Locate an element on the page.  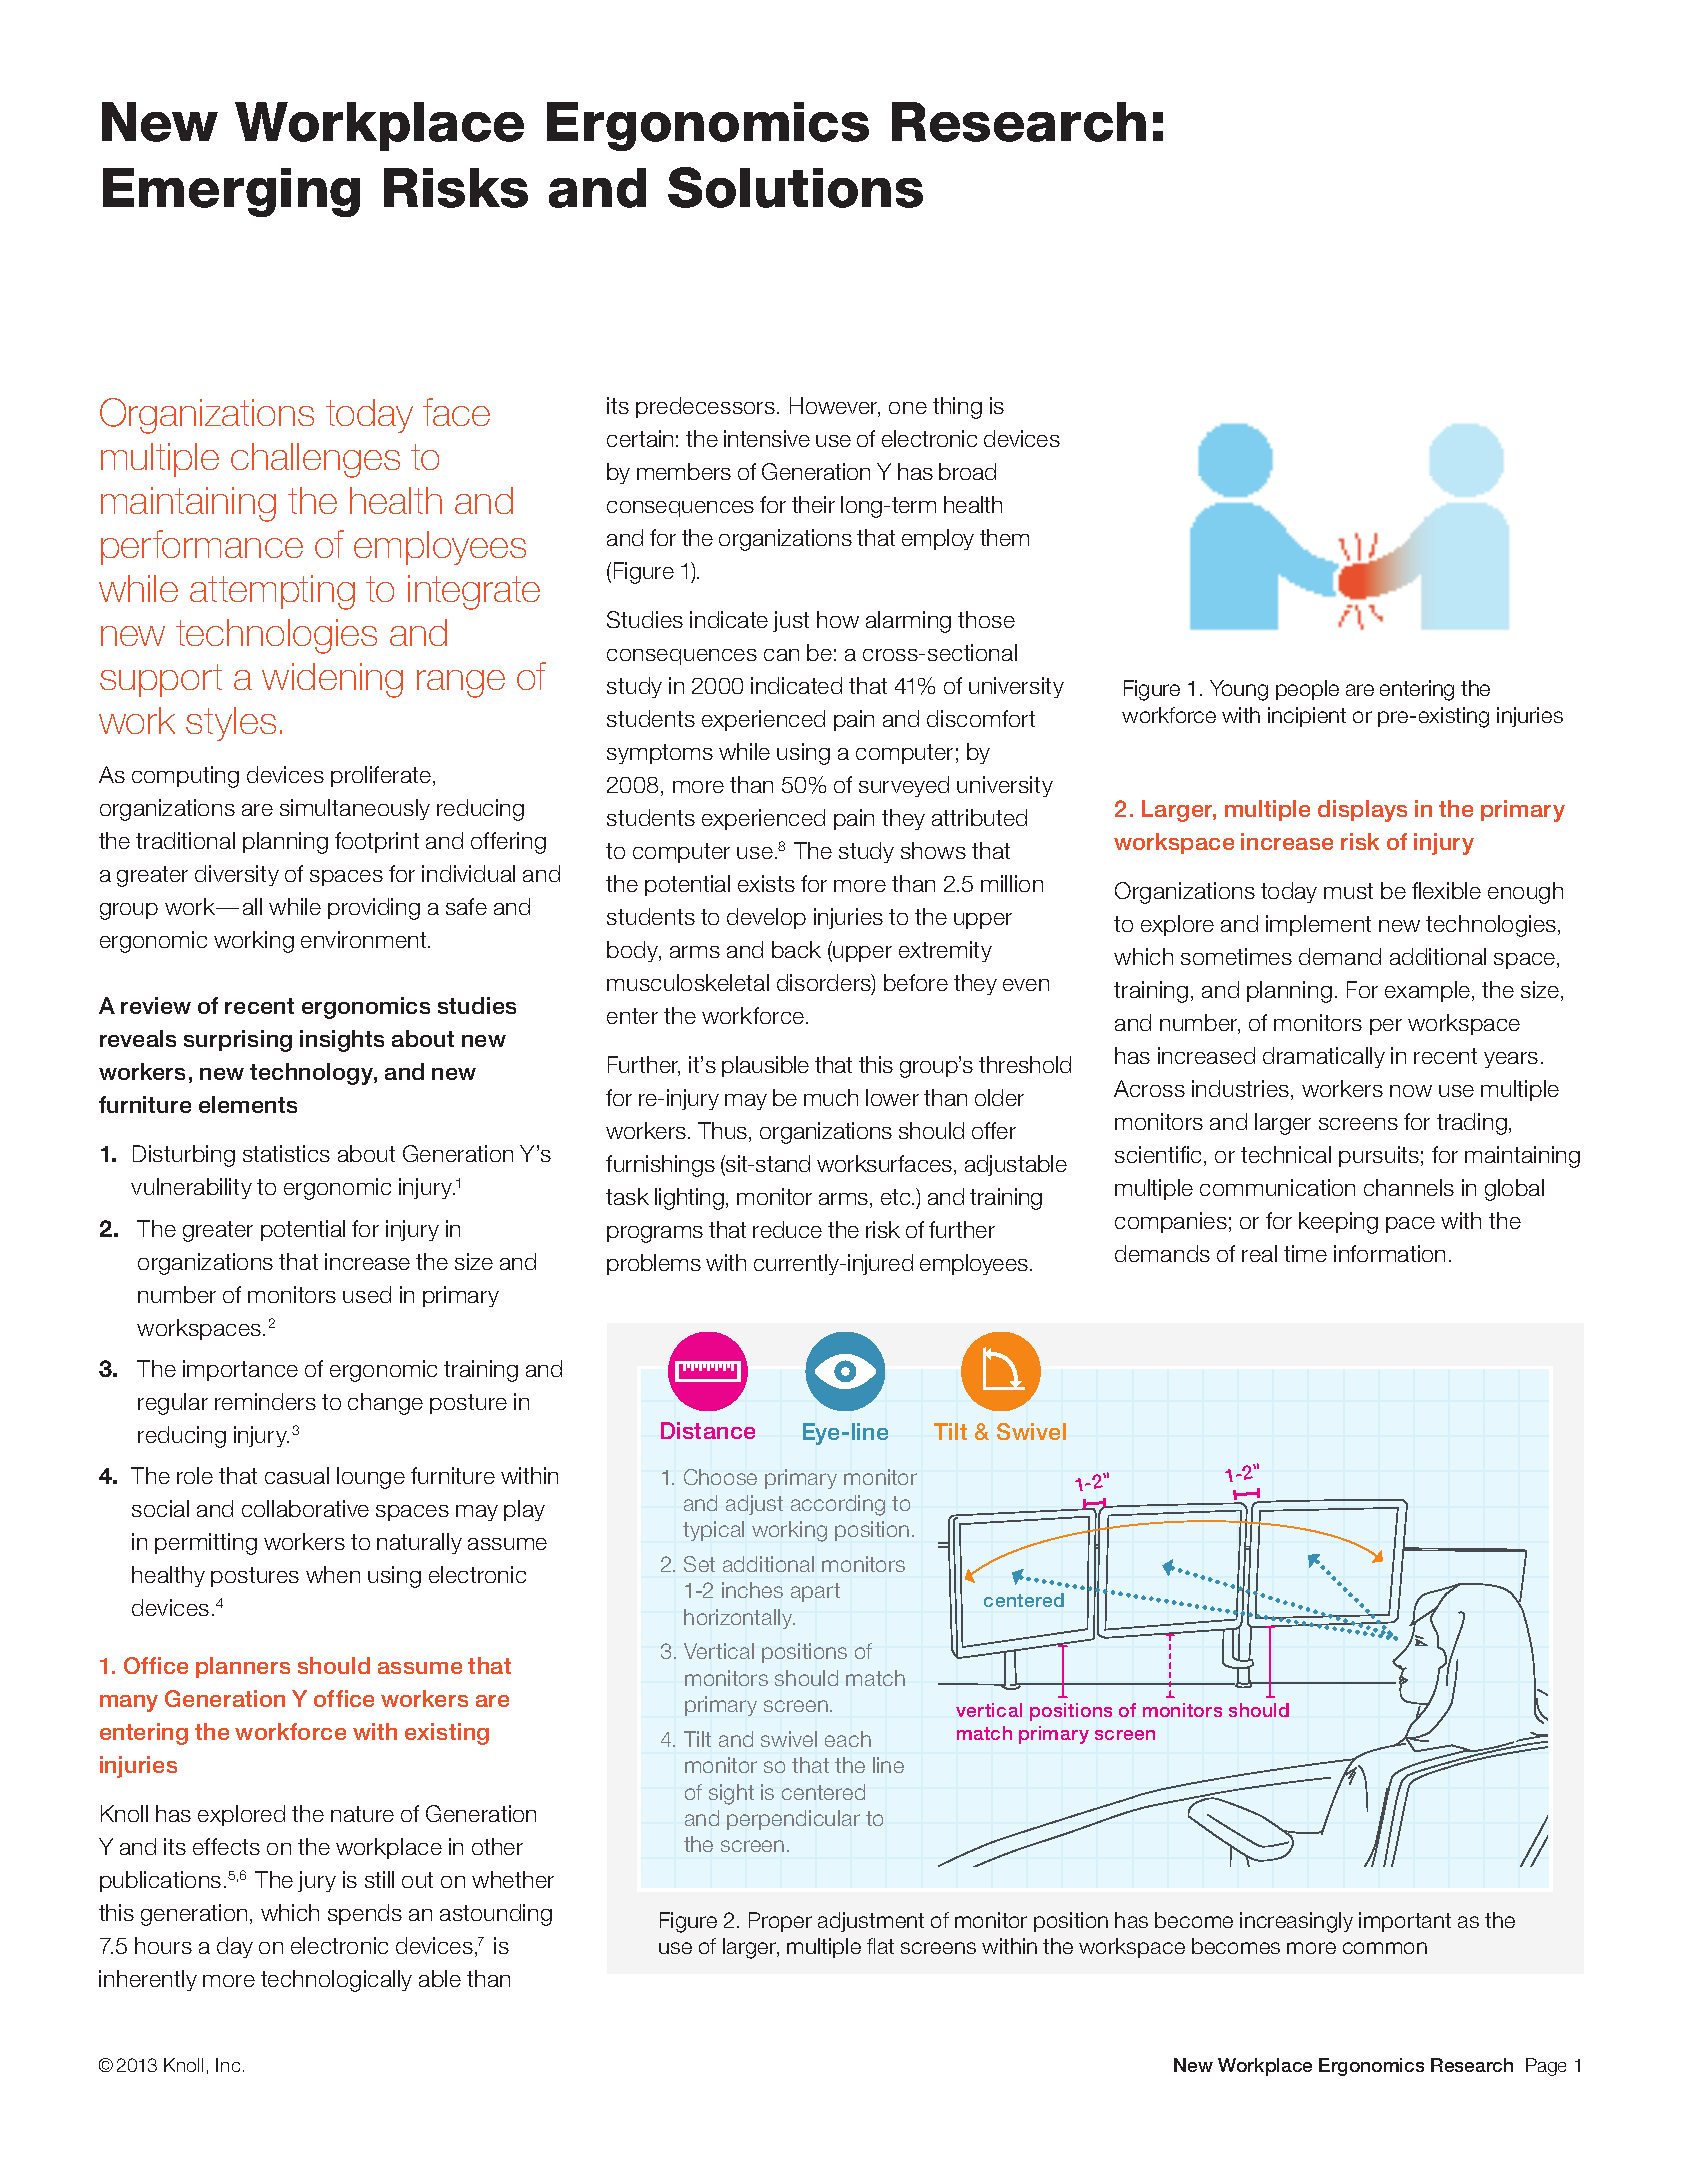
alarming is located at coordinates (908, 622).
